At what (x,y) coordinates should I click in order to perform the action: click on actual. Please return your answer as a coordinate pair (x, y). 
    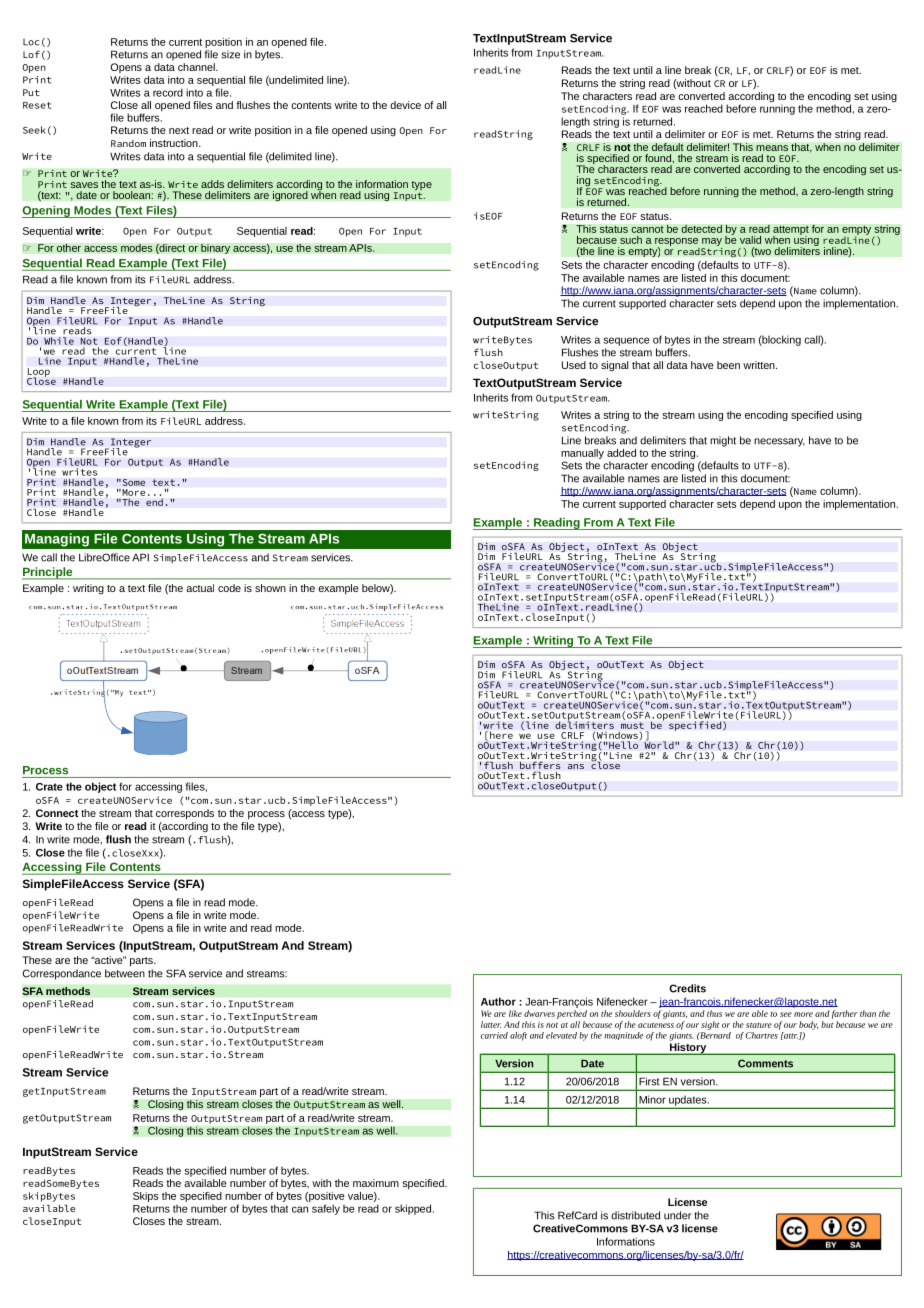
    Looking at the image, I should click on (200, 588).
